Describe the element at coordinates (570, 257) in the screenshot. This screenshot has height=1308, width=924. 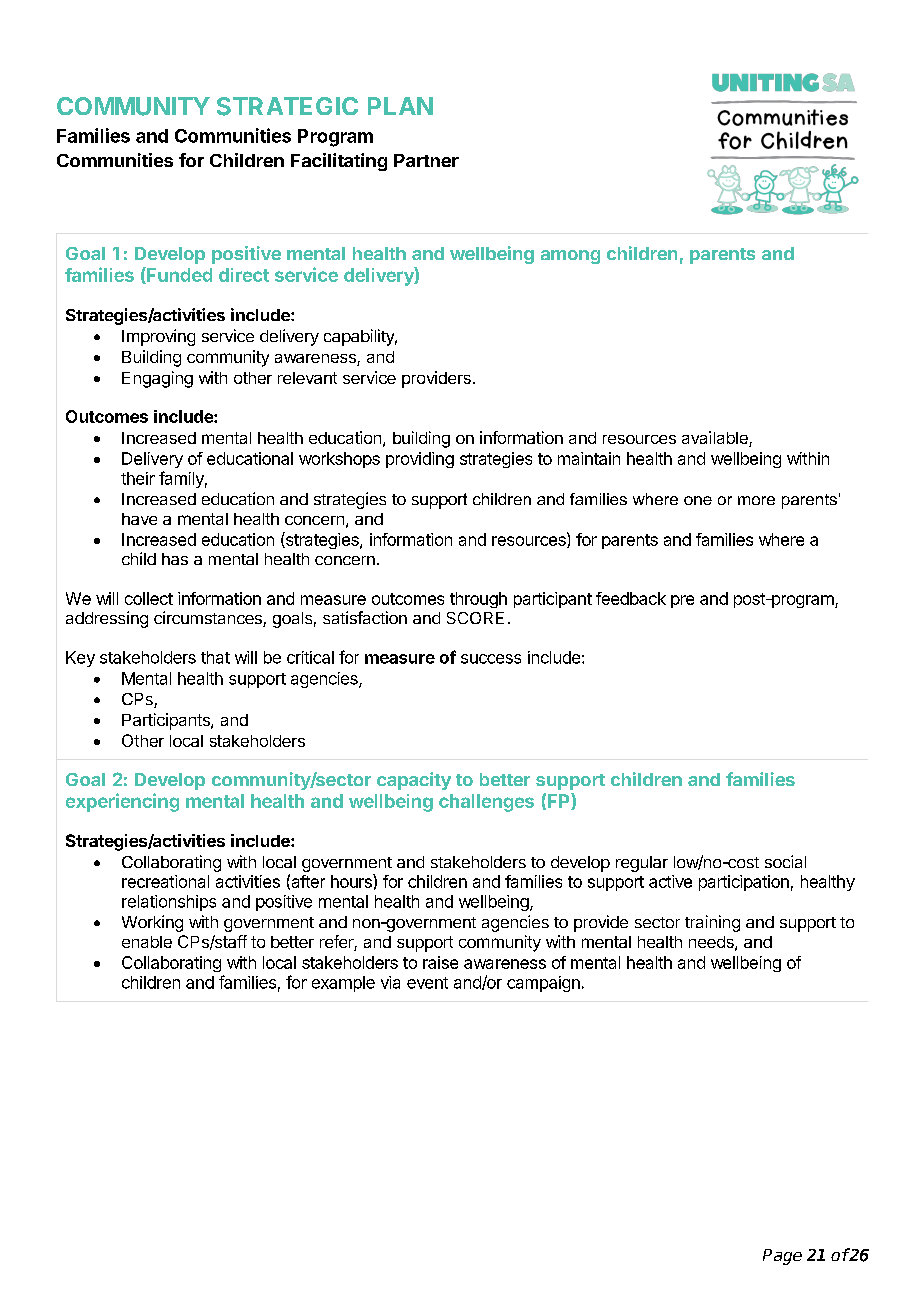
I see `among` at that location.
